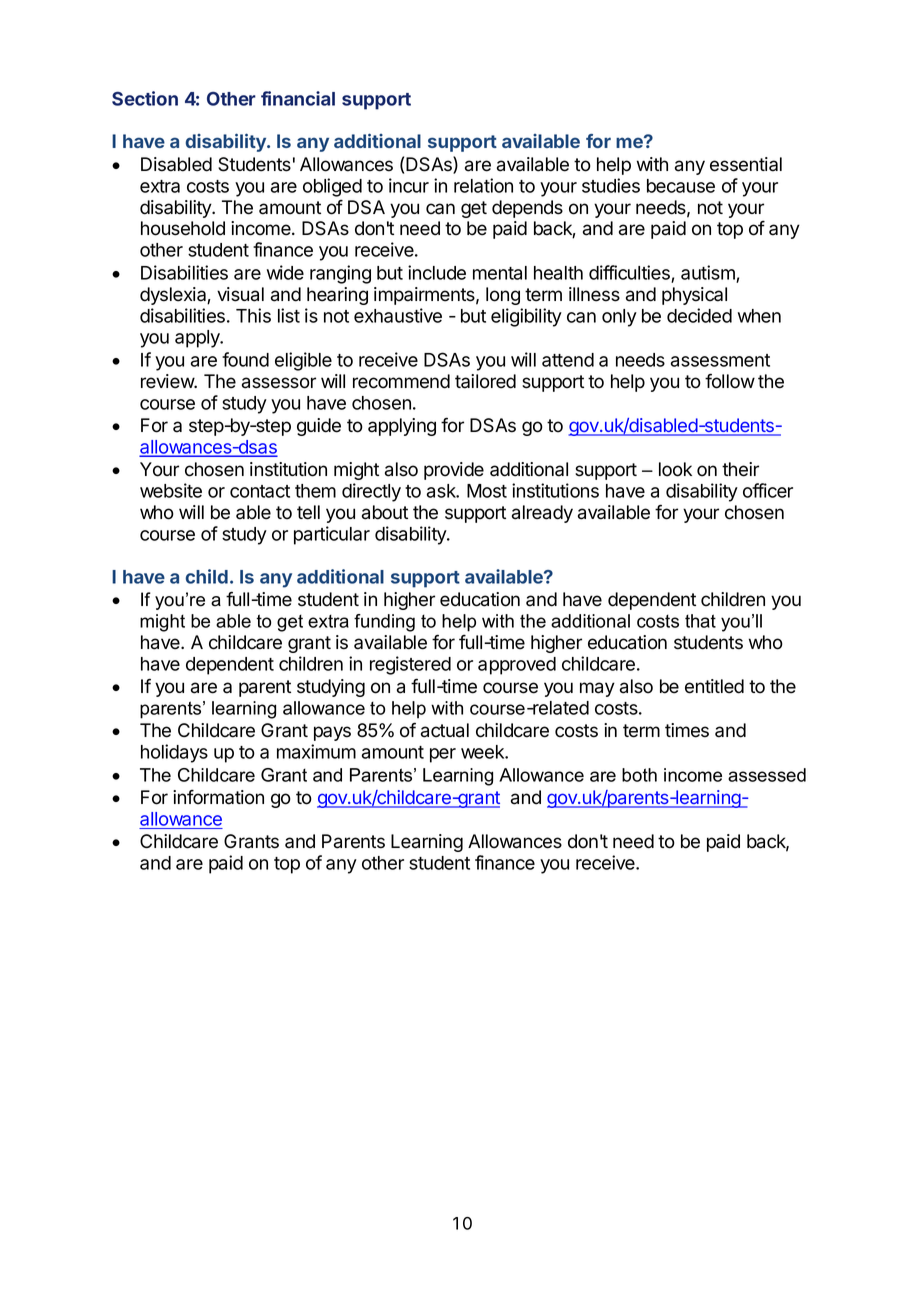 The width and height of the document is (924, 1308). I want to click on essential, so click(746, 164).
